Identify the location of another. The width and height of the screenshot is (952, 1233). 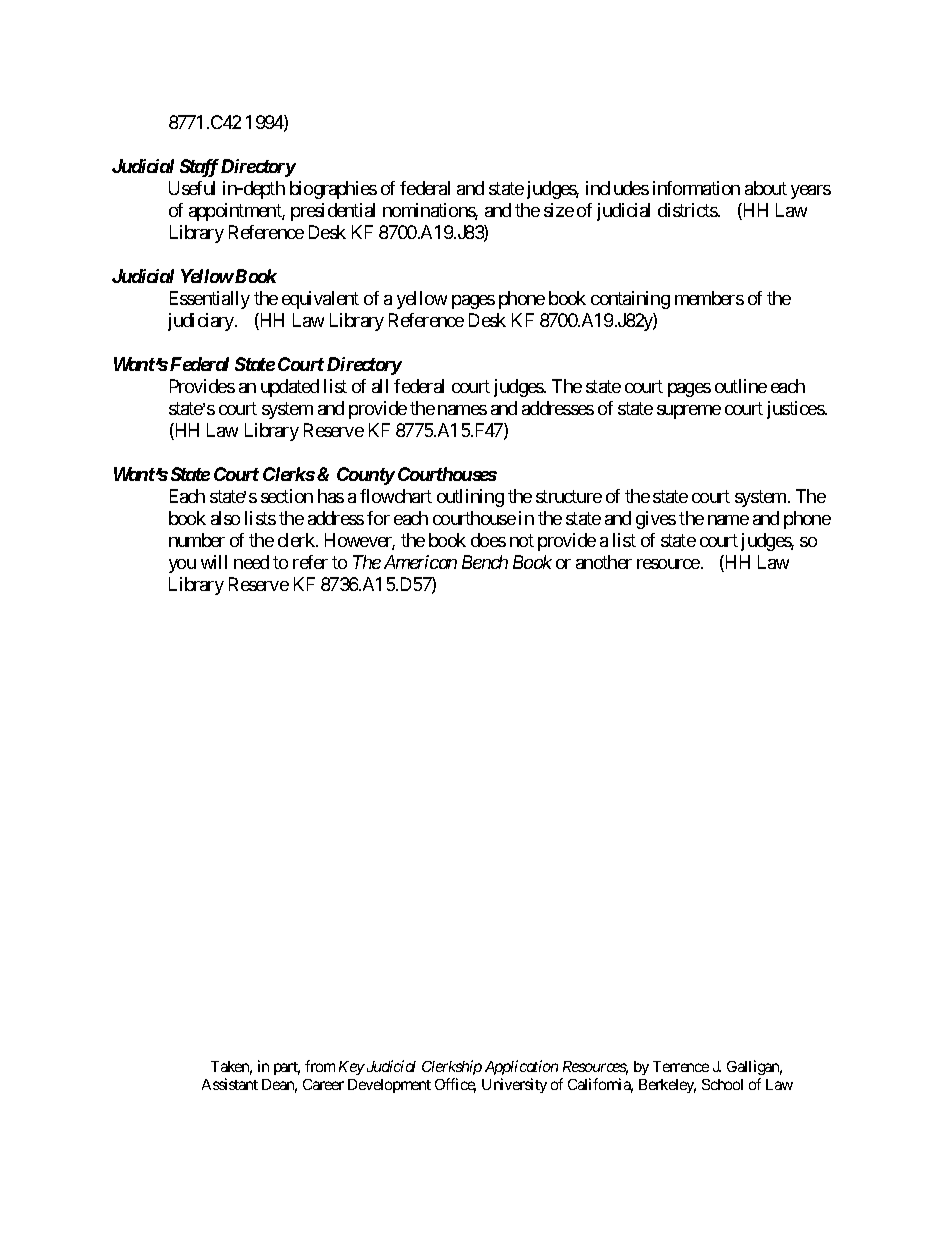
(604, 562).
